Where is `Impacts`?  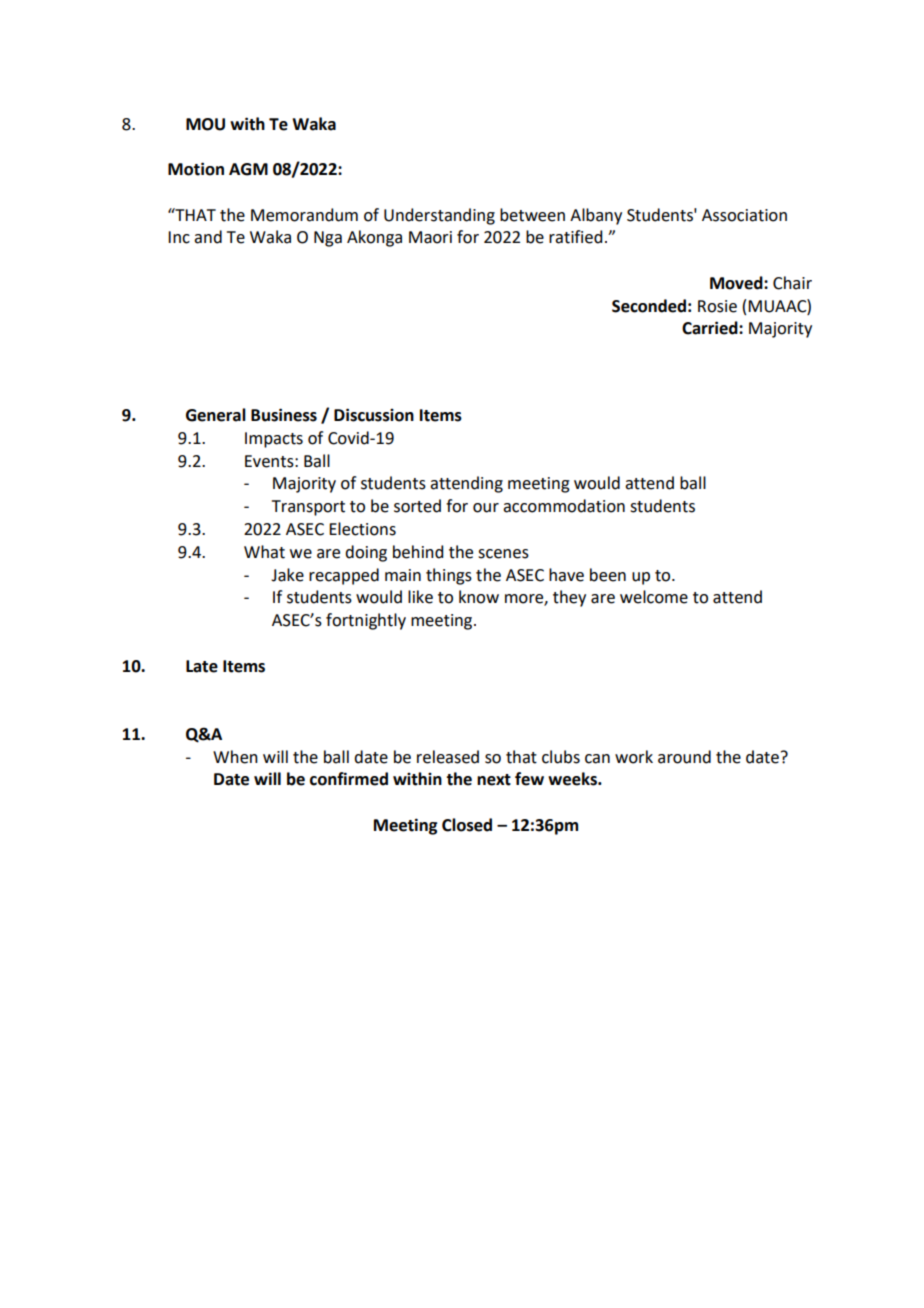
Impacts is located at coordinates (274, 440).
